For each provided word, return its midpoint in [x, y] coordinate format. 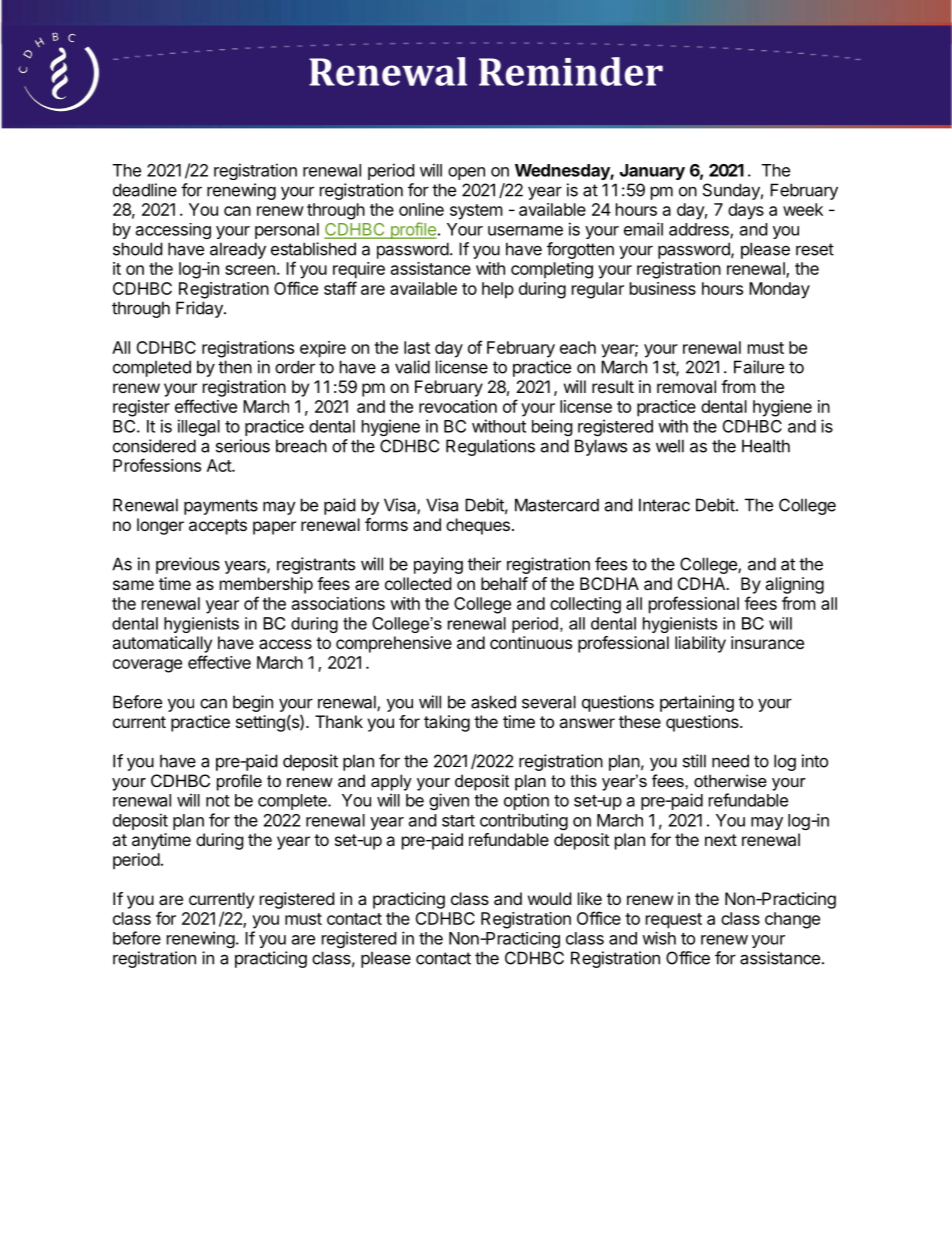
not [218, 801]
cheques [478, 526]
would [549, 898]
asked [493, 702]
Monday [779, 290]
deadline [145, 190]
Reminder [571, 71]
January [652, 172]
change [792, 920]
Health [766, 446]
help [498, 290]
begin [253, 703]
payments [221, 507]
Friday [200, 309]
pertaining [697, 703]
